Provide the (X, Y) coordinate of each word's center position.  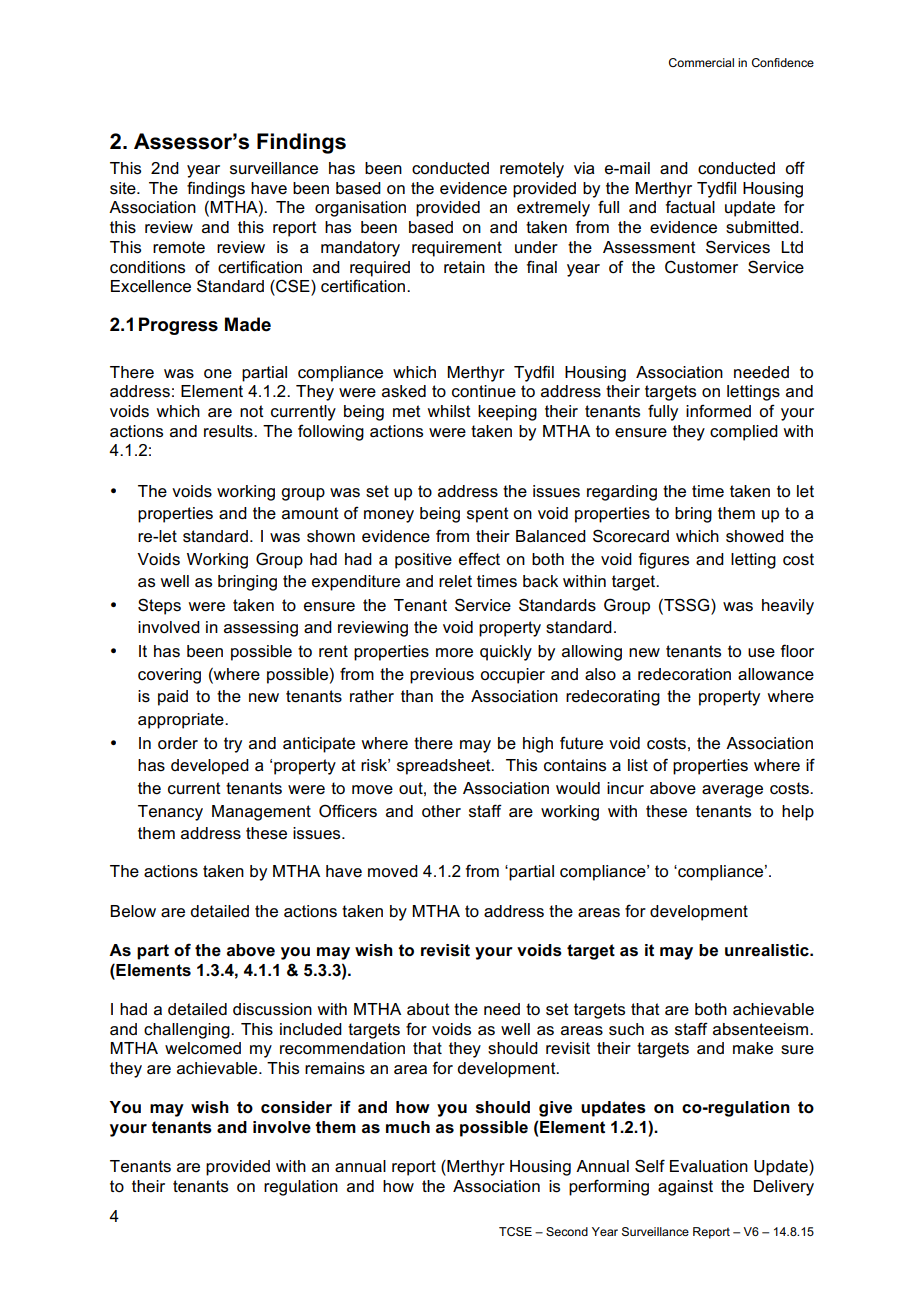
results (229, 431)
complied (744, 433)
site (124, 188)
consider (296, 1107)
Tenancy (170, 813)
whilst (449, 411)
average (732, 791)
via (584, 168)
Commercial (701, 62)
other (441, 811)
